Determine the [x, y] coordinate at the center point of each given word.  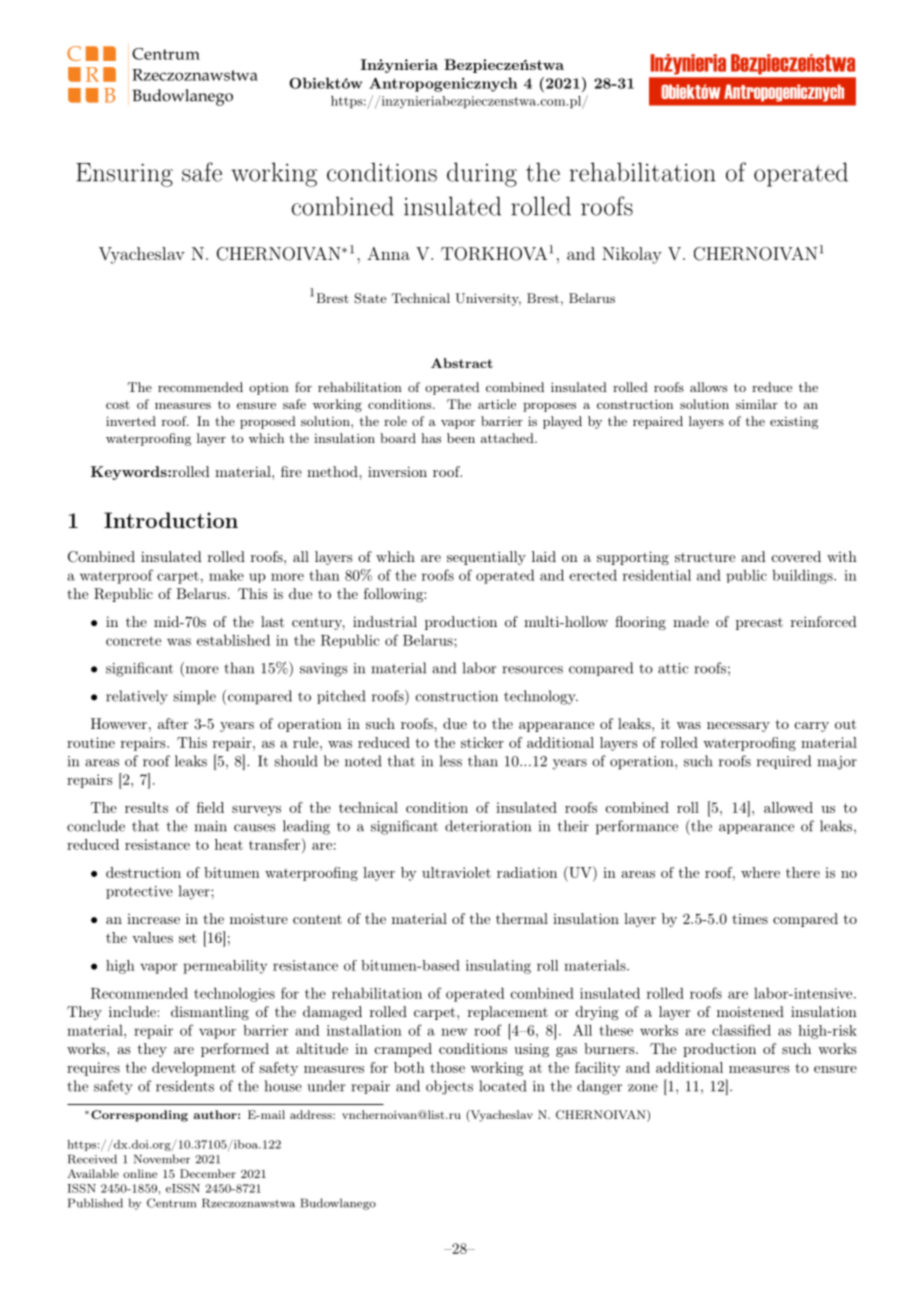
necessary [738, 727]
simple [194, 697]
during [482, 174]
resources [532, 670]
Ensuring [124, 175]
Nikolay [632, 255]
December [208, 1173]
